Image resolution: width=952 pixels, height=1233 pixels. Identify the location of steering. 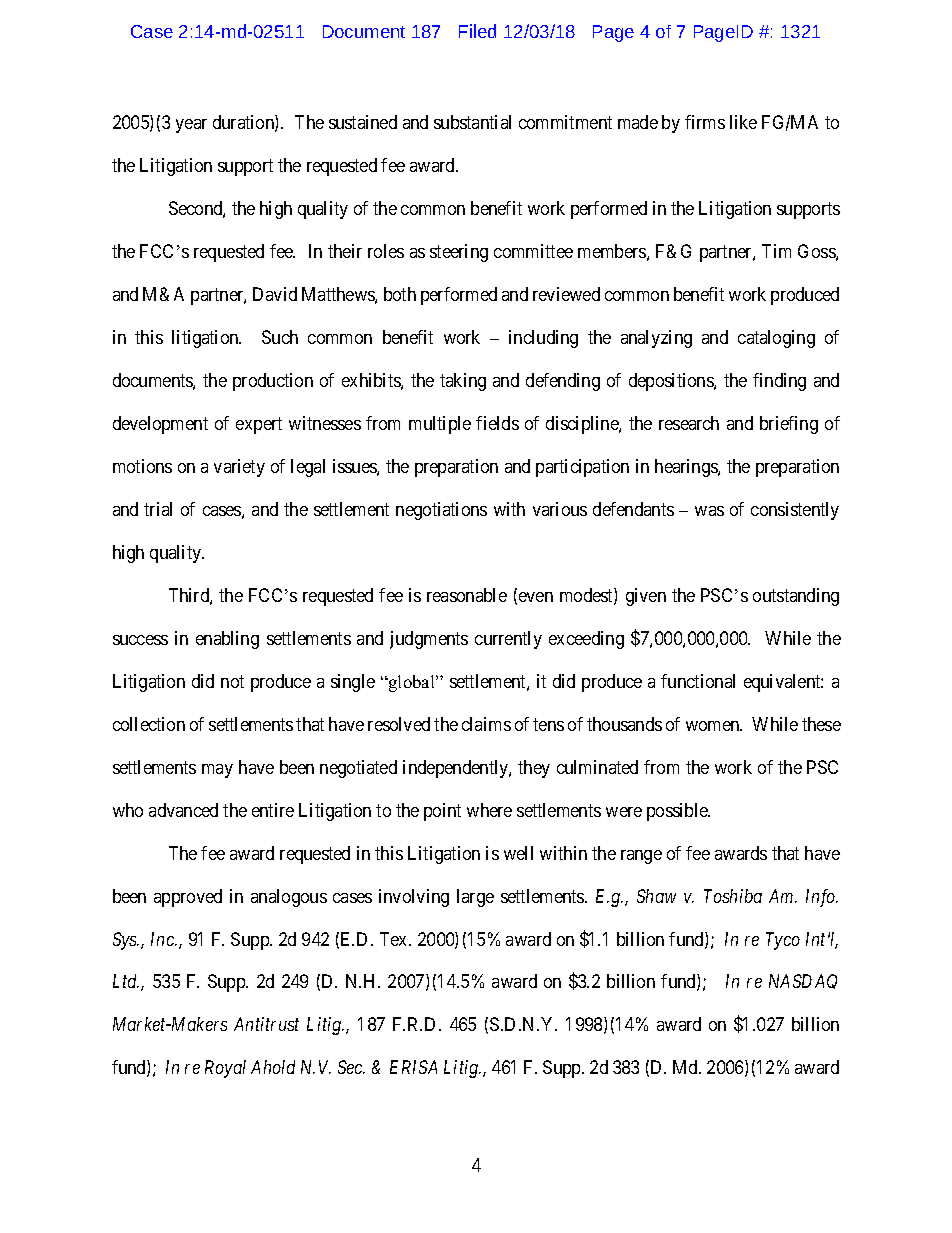
(459, 253).
